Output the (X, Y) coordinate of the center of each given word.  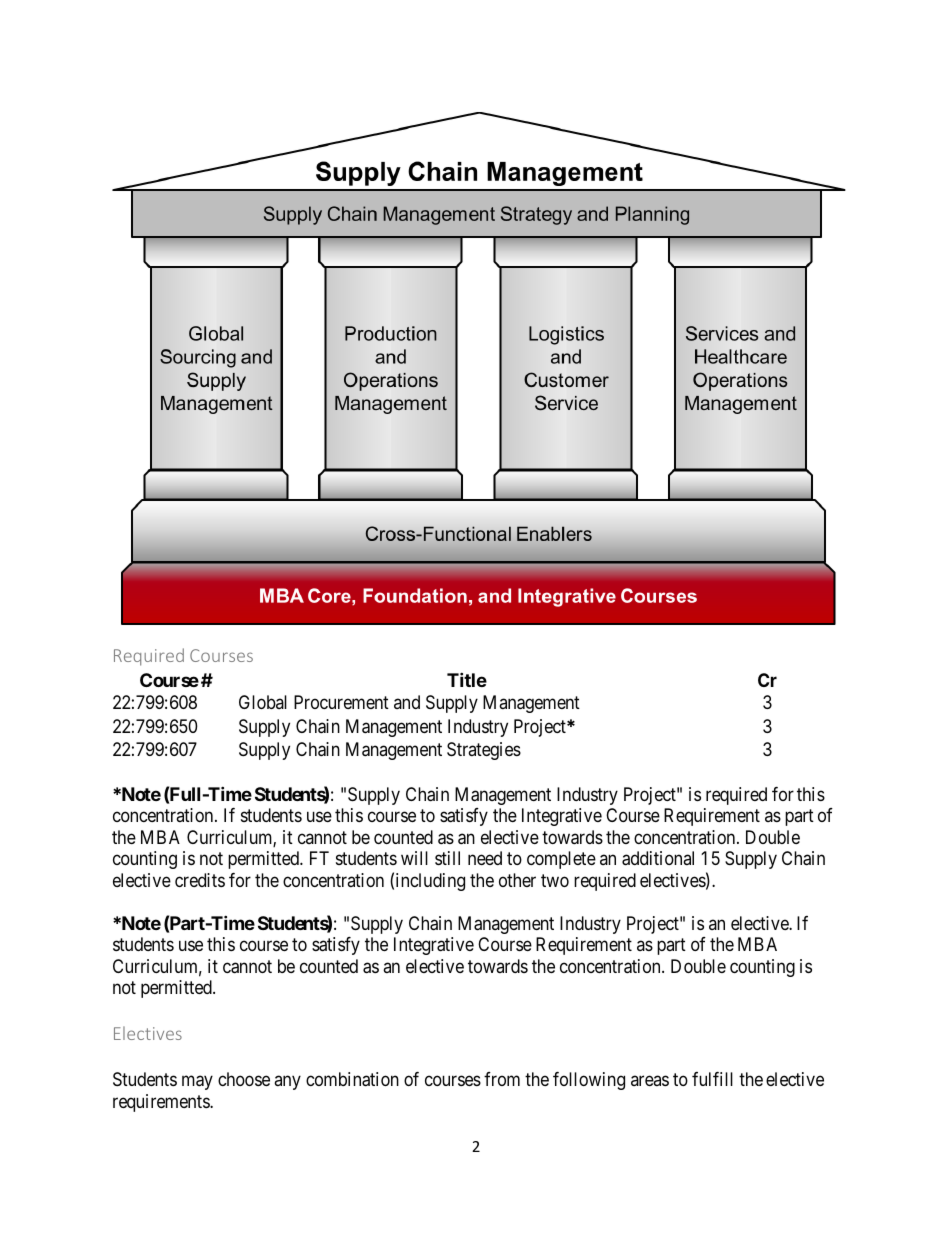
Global (263, 702)
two (555, 880)
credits (200, 880)
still (447, 858)
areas (650, 1081)
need (485, 858)
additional (658, 858)
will (414, 858)
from (502, 1079)
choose (244, 1079)
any (287, 1083)
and (407, 702)
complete (561, 860)
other (517, 880)
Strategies (484, 751)
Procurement (341, 702)
